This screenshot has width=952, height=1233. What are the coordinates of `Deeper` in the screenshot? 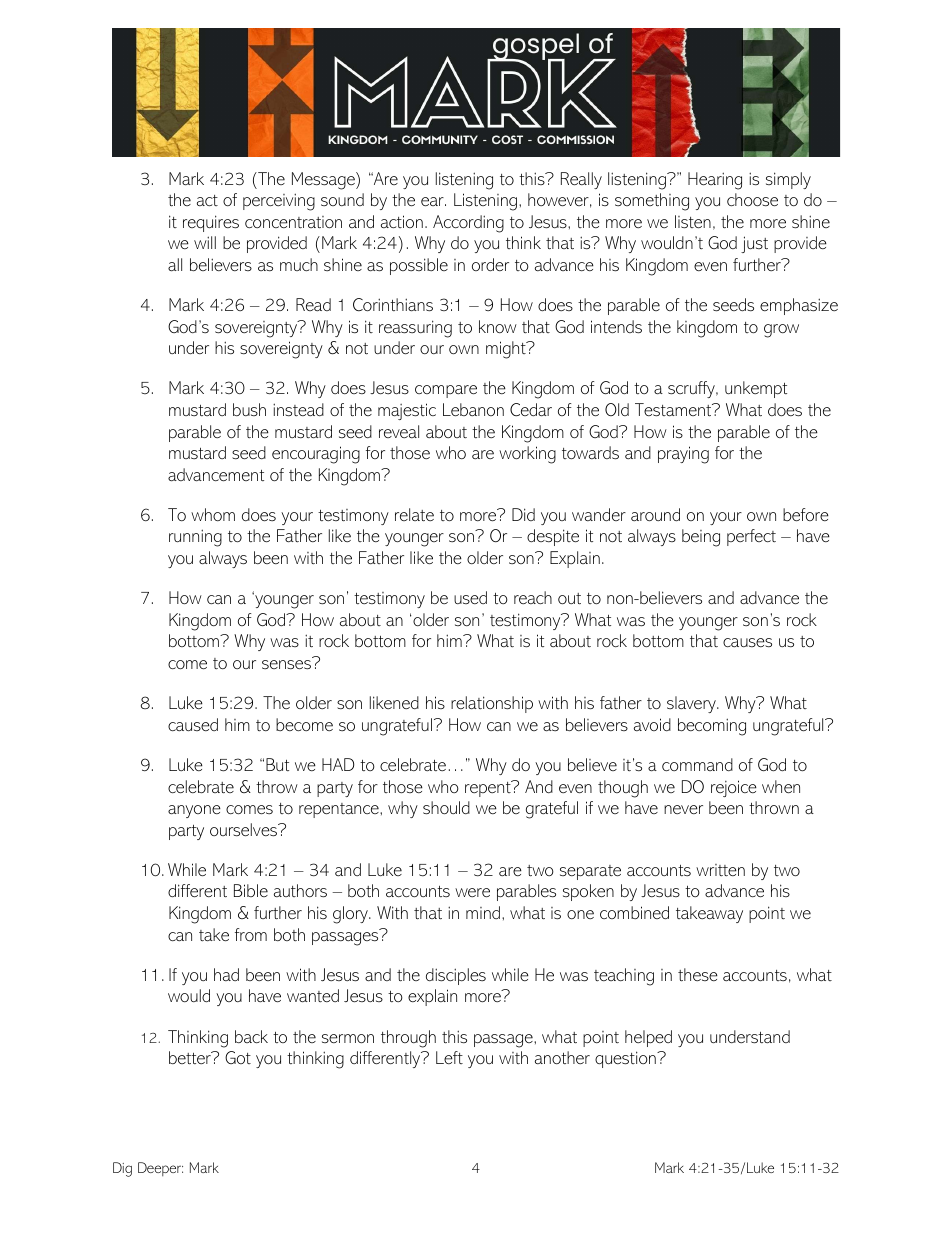 It's located at (160, 1169).
